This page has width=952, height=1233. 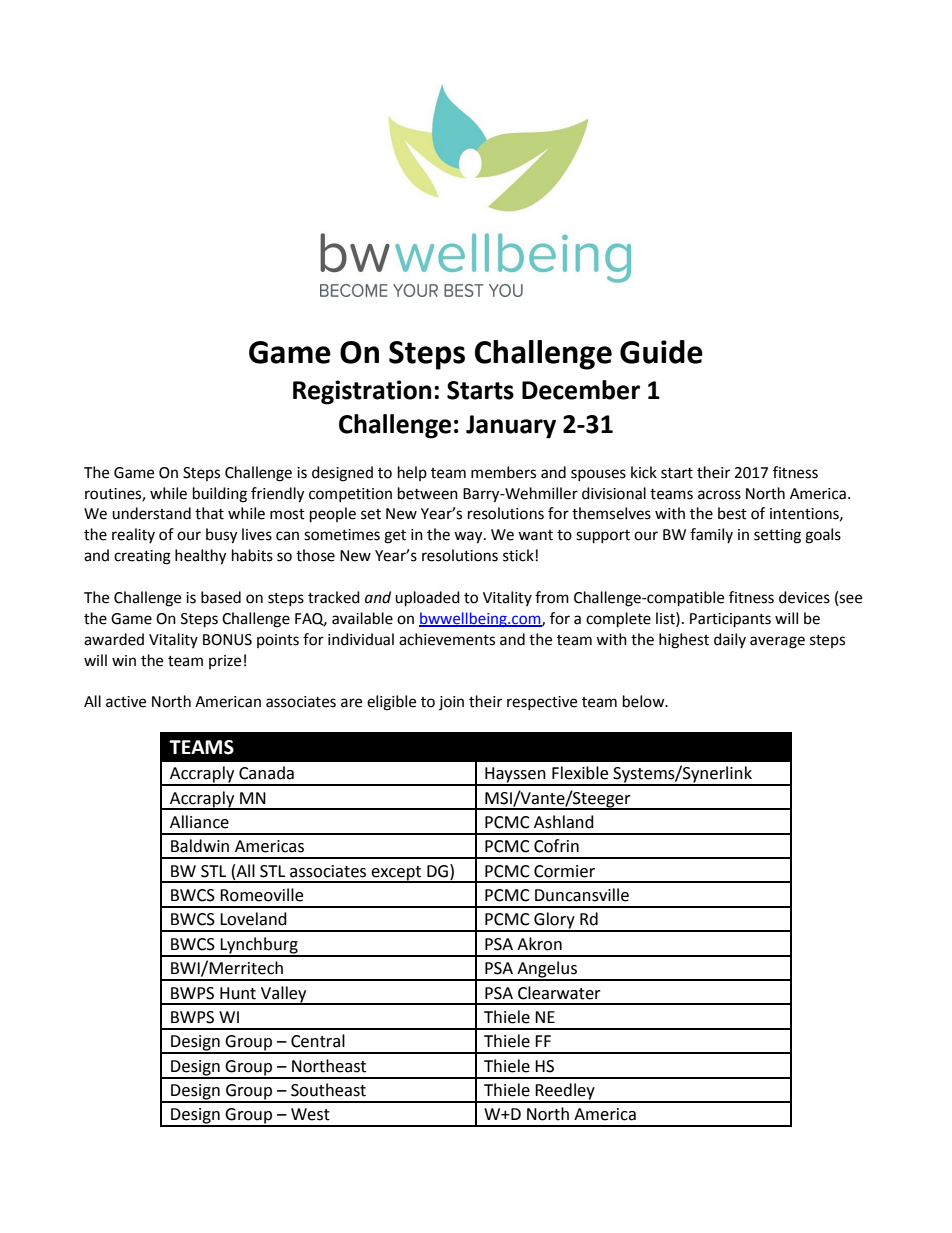 What do you see at coordinates (328, 1090) in the page?
I see `Southeast` at bounding box center [328, 1090].
